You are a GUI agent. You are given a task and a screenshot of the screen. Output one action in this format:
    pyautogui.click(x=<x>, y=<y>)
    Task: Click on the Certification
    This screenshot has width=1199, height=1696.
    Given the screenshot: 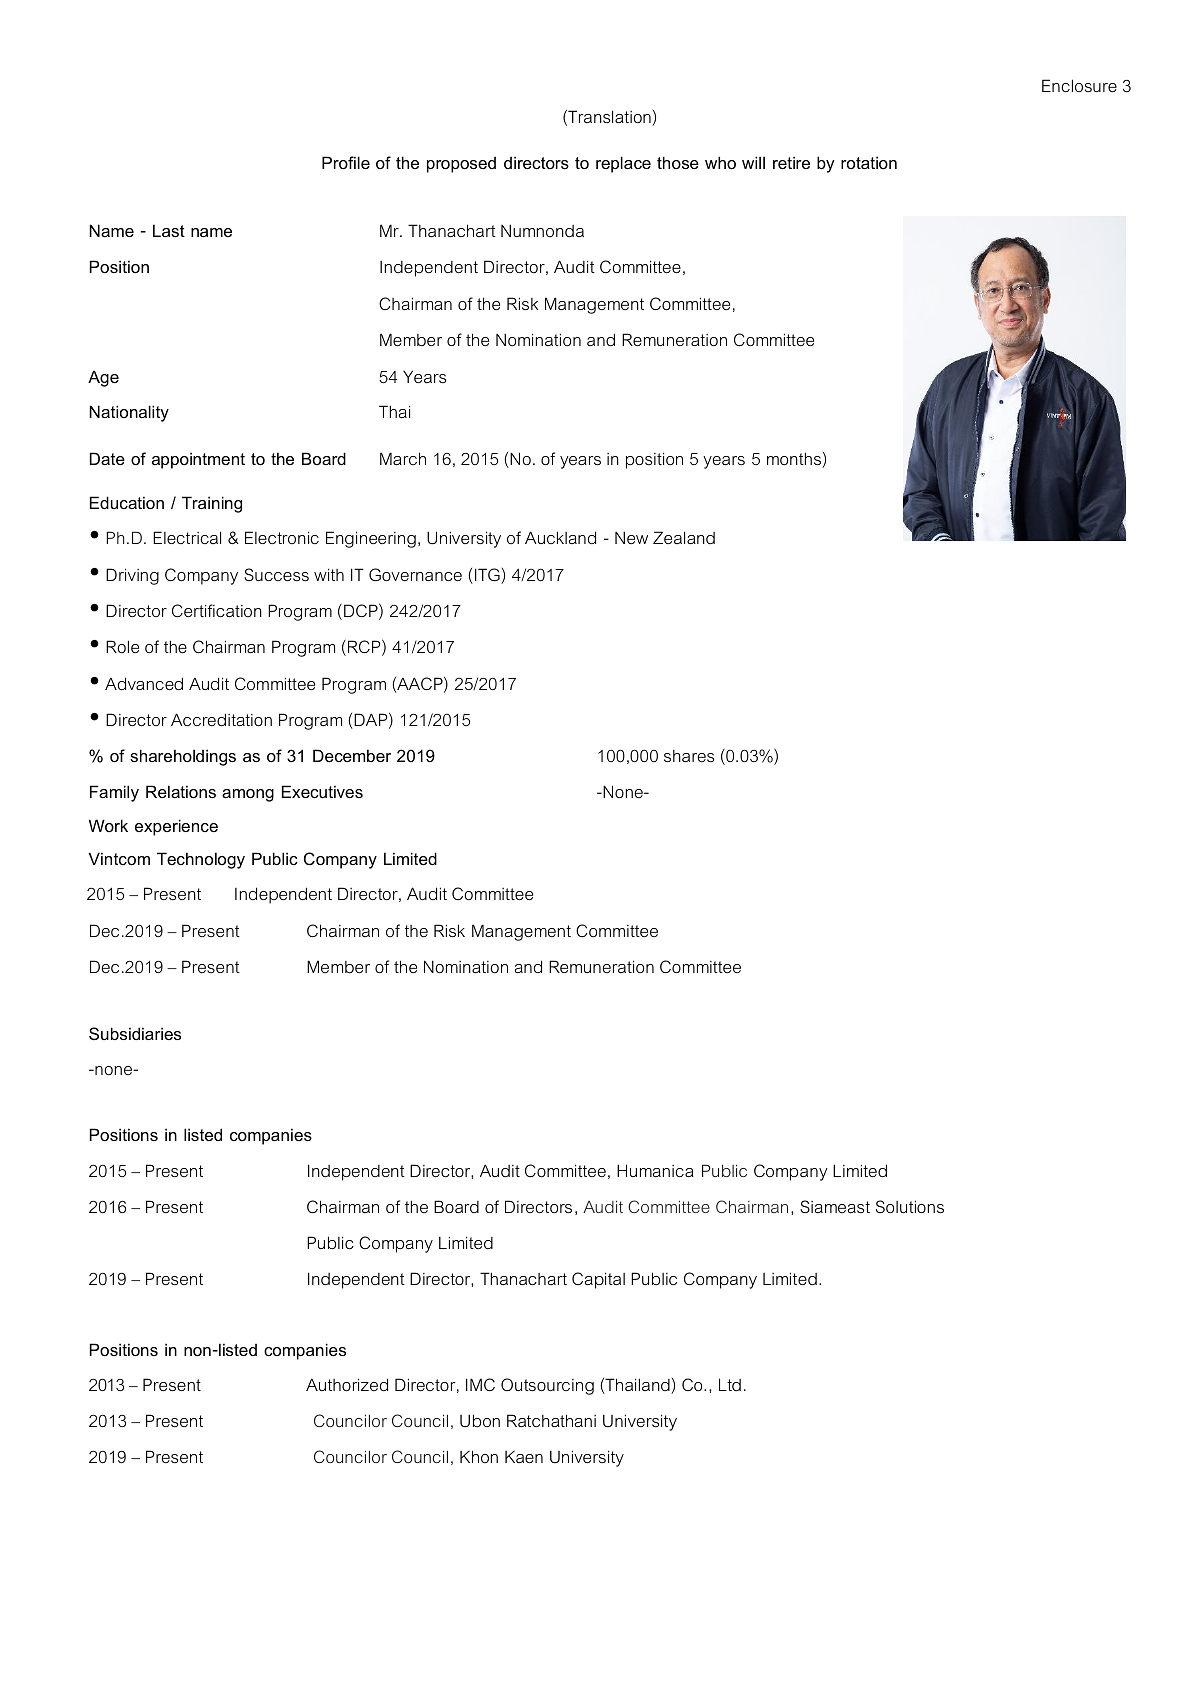 What is the action you would take?
    pyautogui.click(x=217, y=610)
